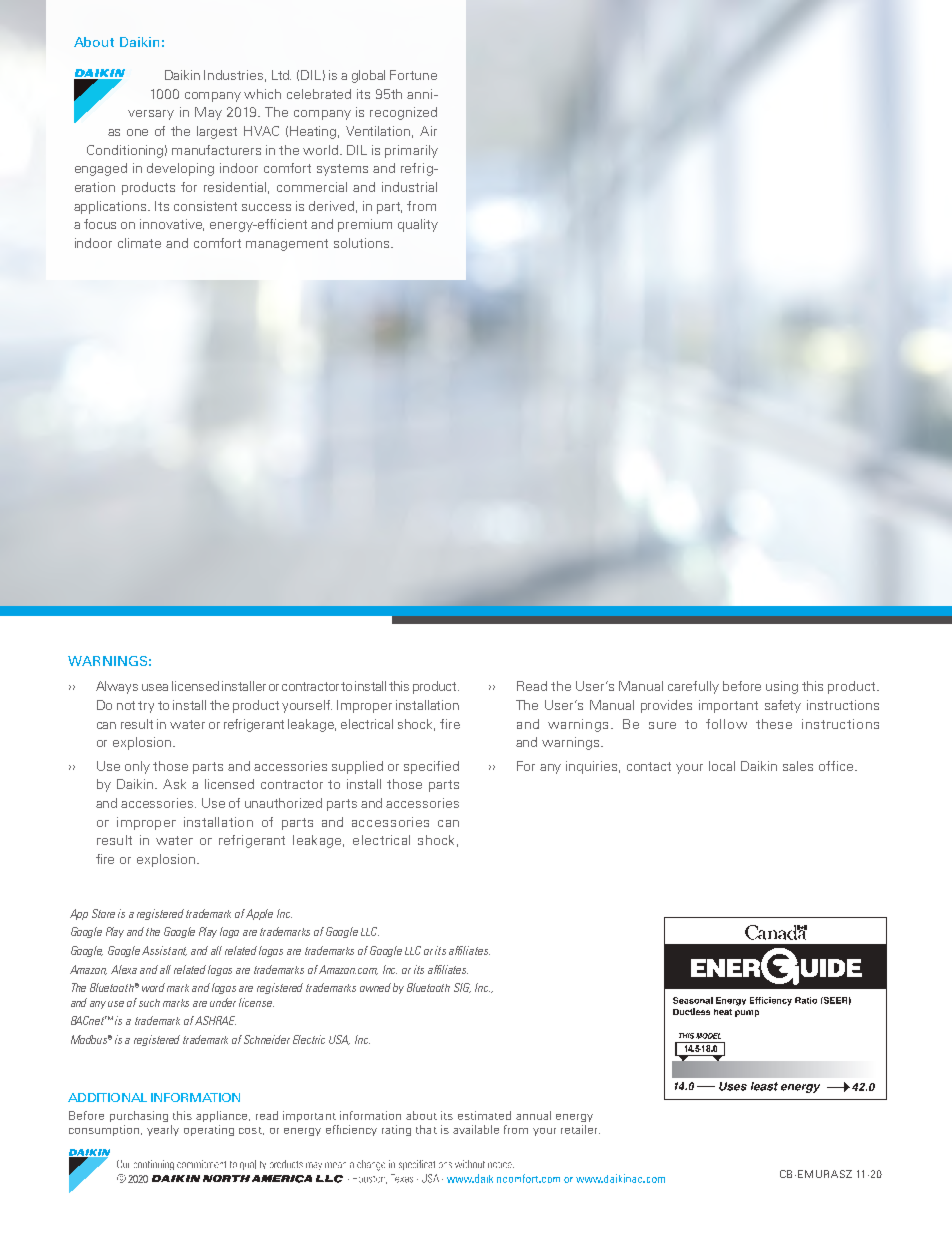 This page has width=952, height=1233. I want to click on Air, so click(428, 131).
